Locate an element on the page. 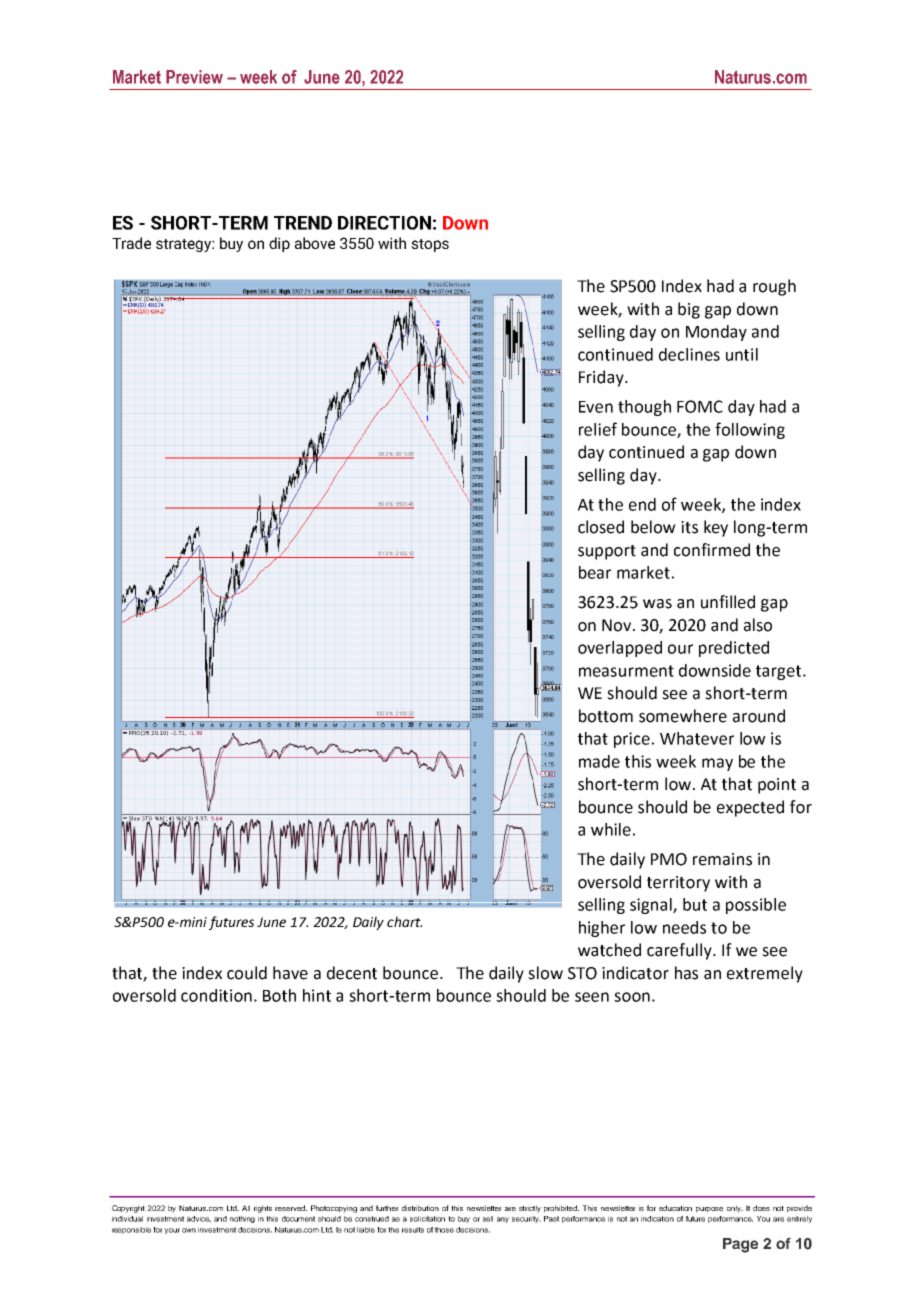 The image size is (924, 1308). those is located at coordinates (444, 1230).
